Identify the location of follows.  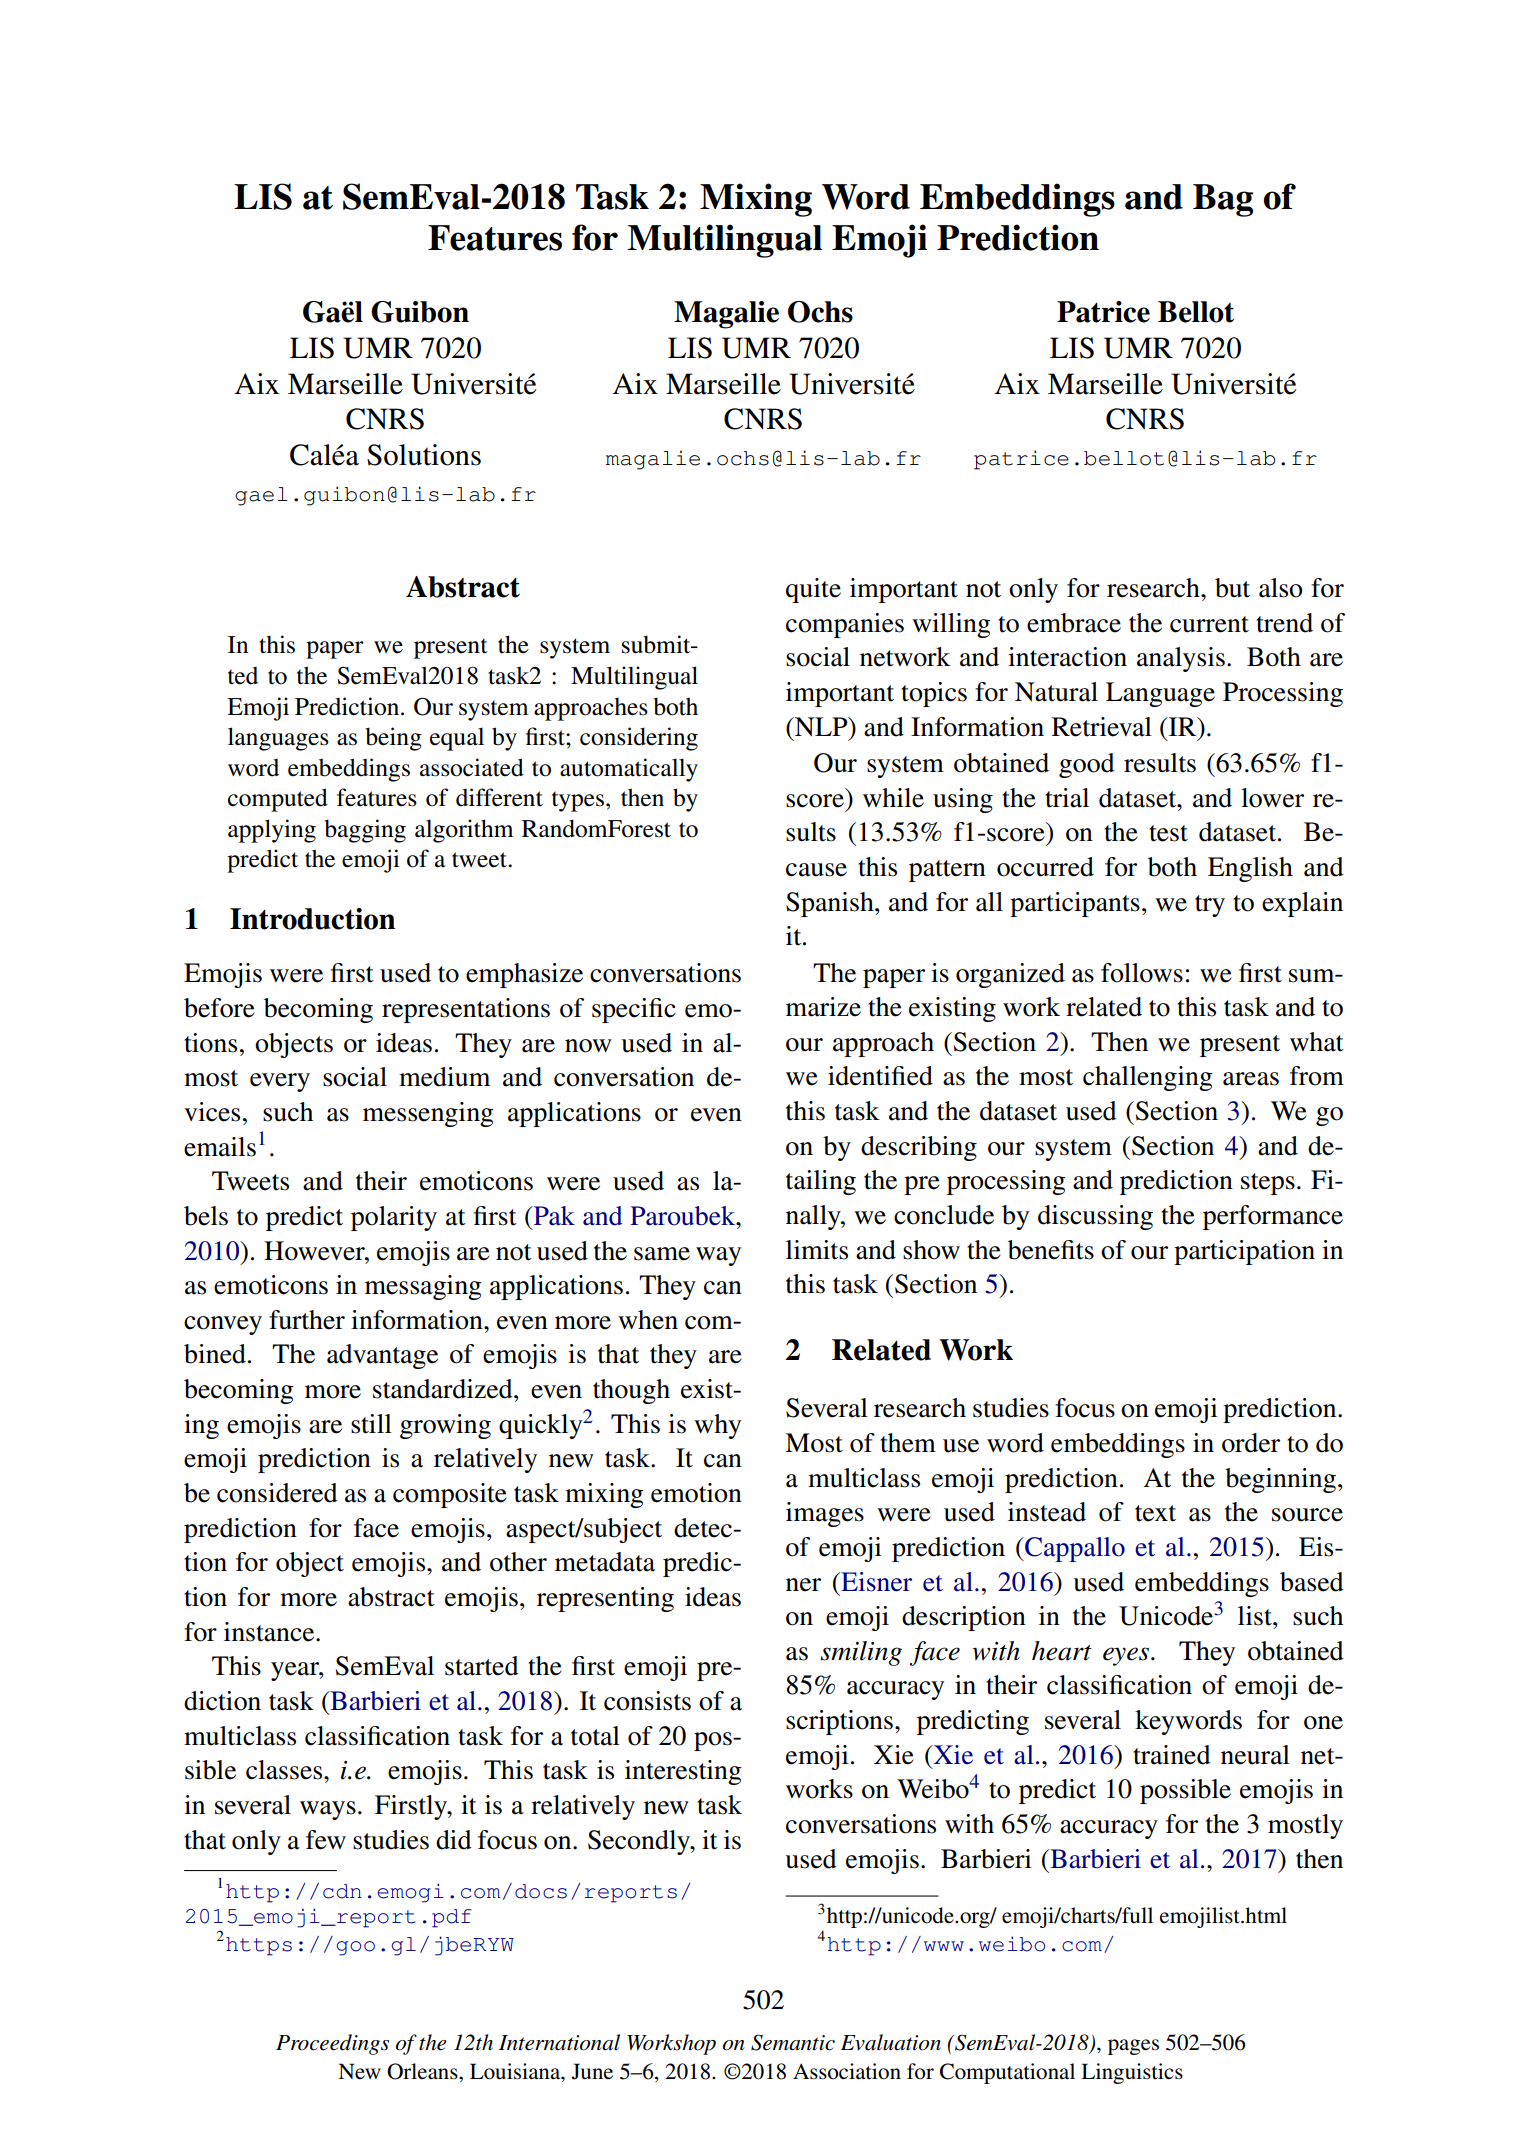
(1142, 973).
